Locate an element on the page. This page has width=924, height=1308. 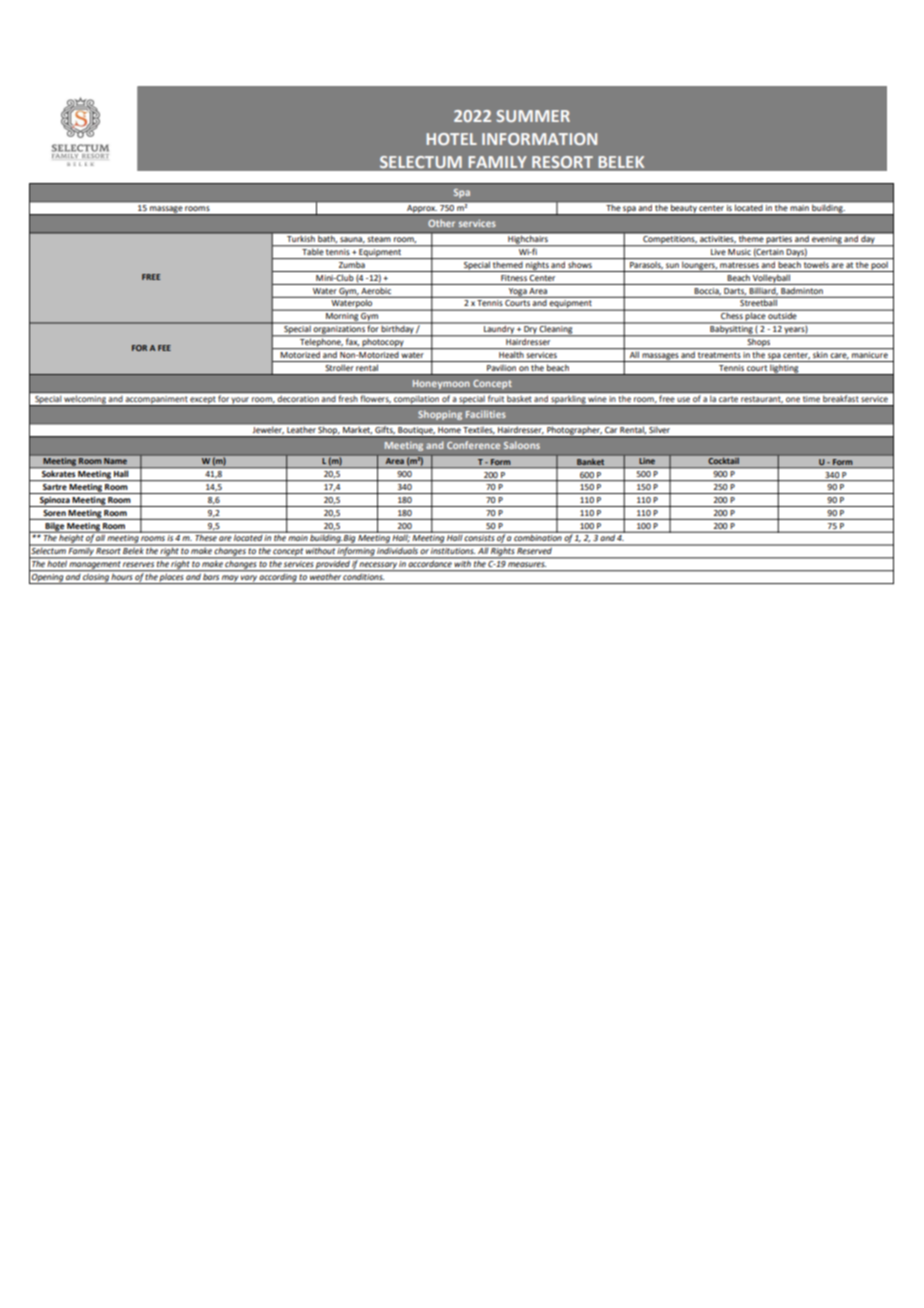
SUMMER is located at coordinates (533, 116).
